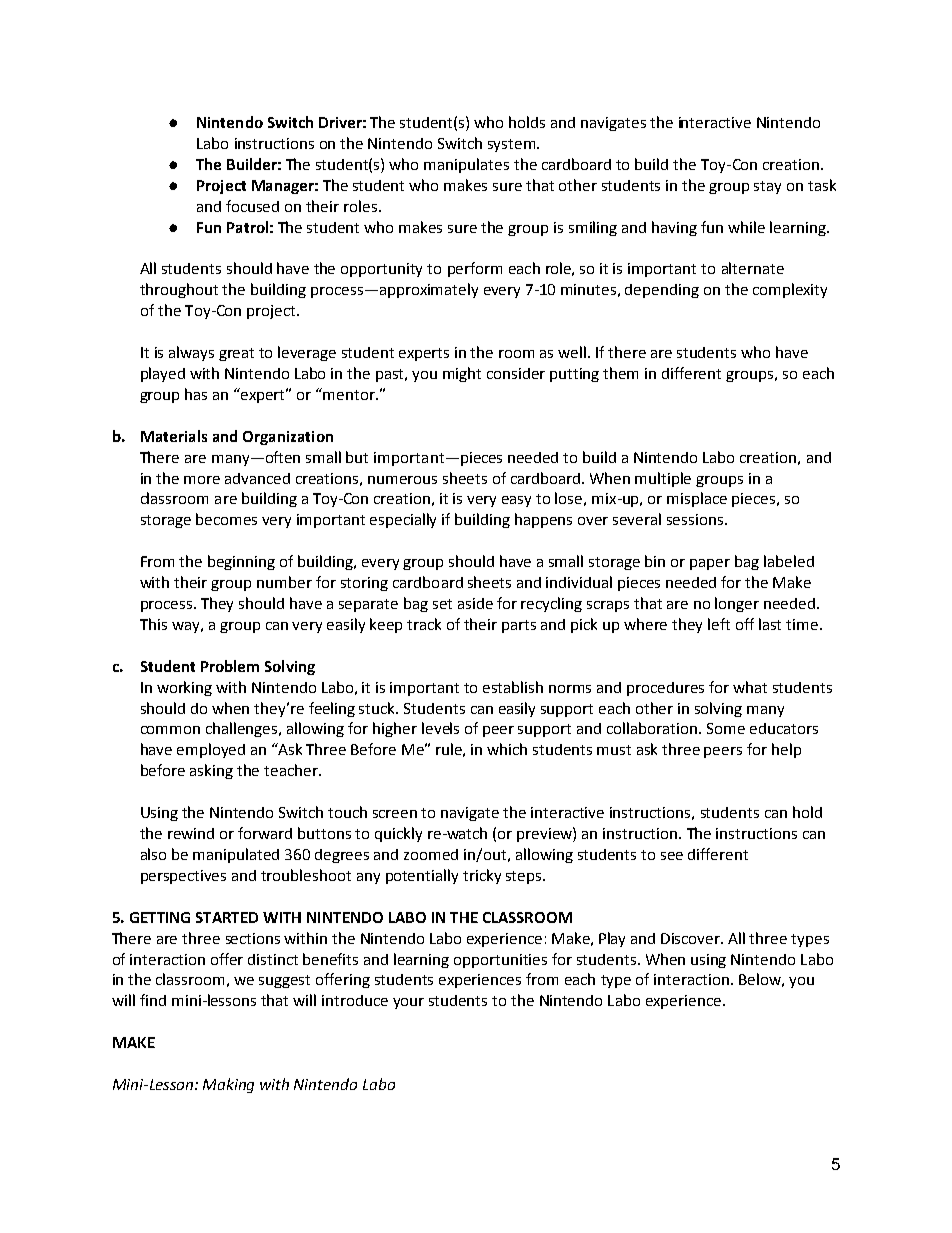  What do you see at coordinates (228, 1085) in the image?
I see `Making` at bounding box center [228, 1085].
